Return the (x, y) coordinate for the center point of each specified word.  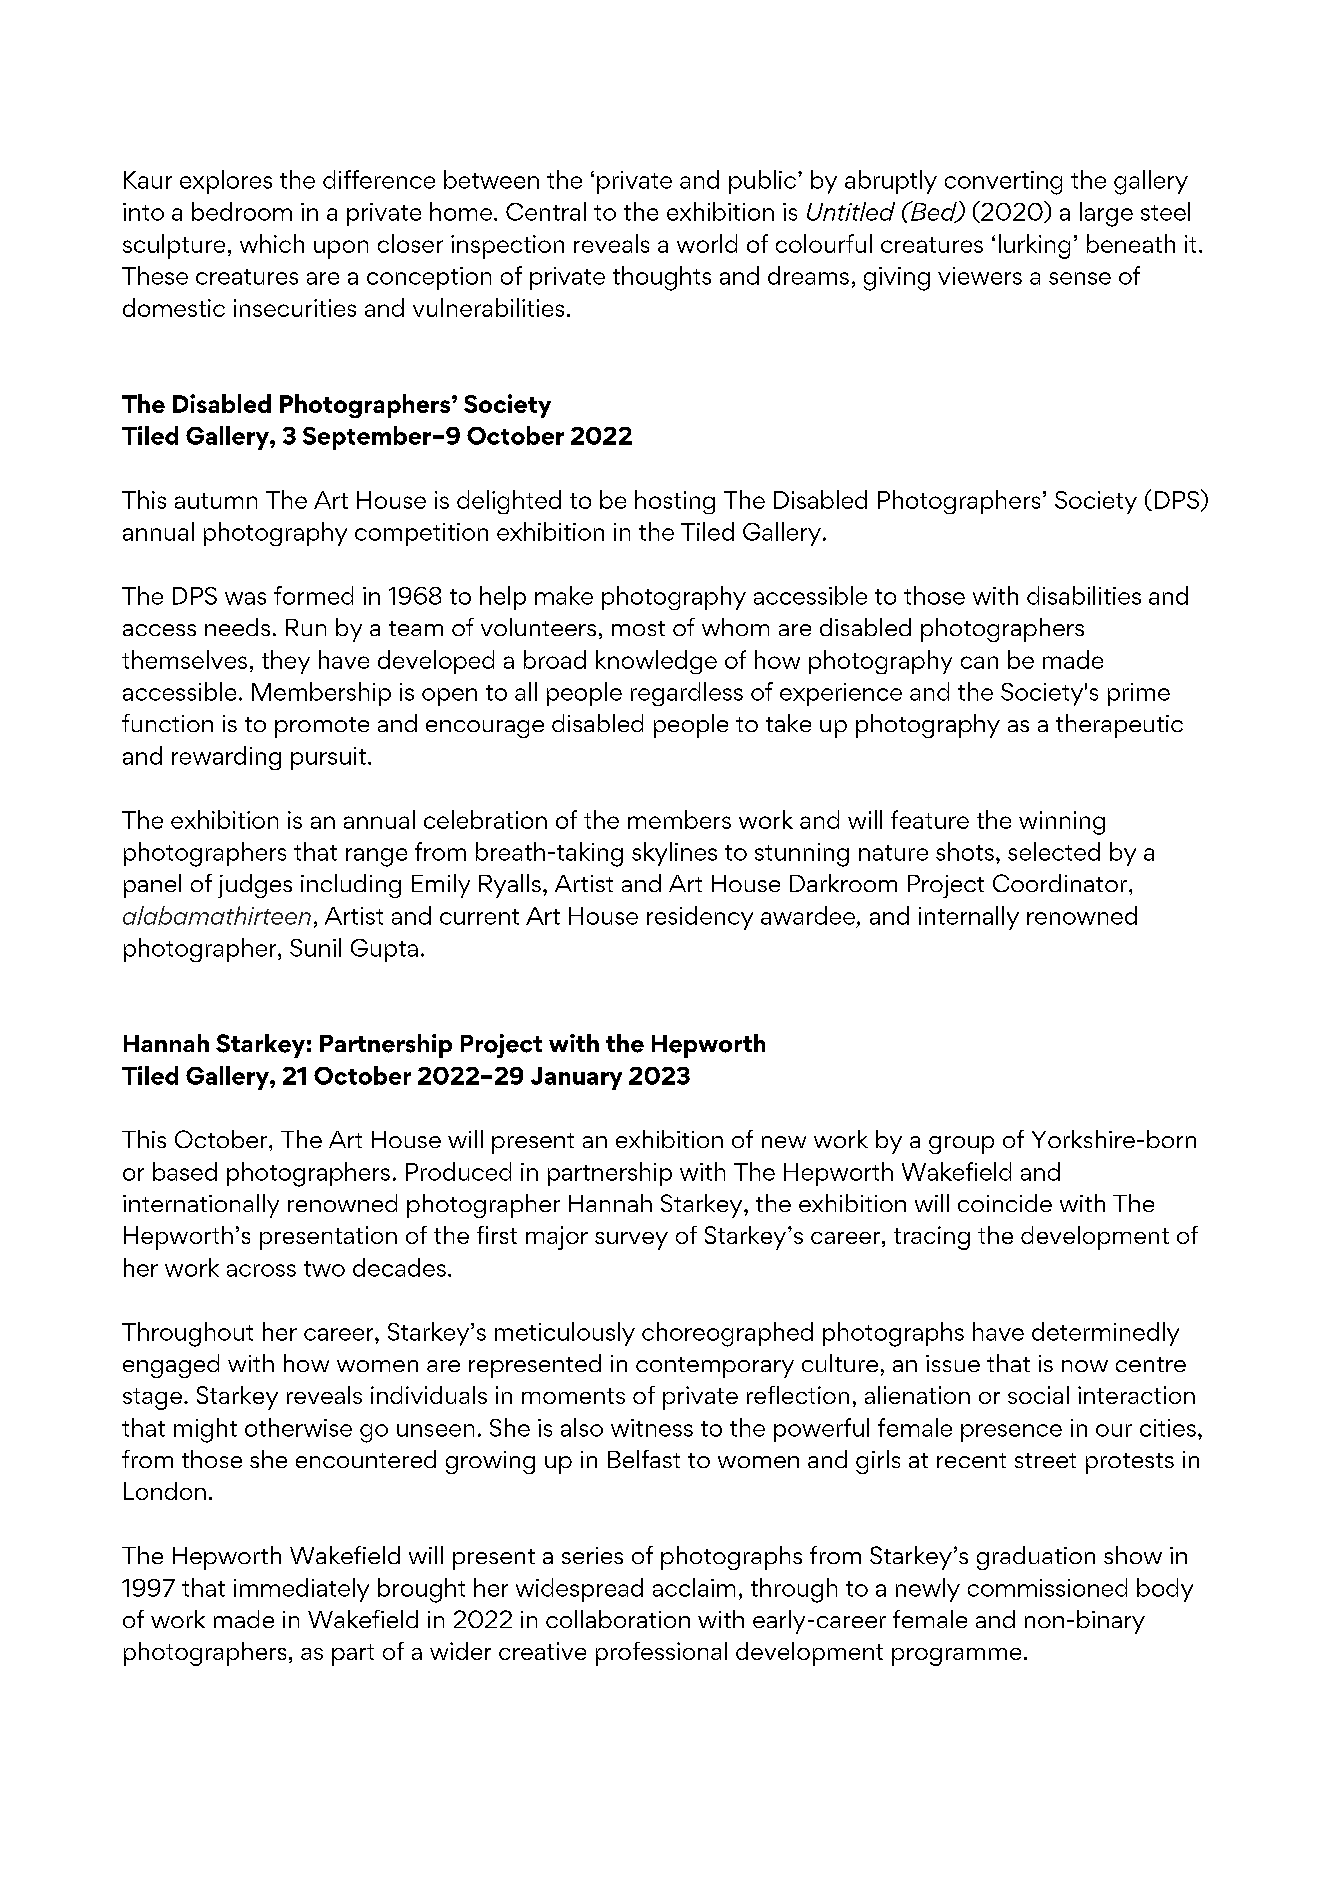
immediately (301, 1590)
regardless (687, 694)
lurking (1034, 246)
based (185, 1171)
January (576, 1078)
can (979, 662)
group (961, 1145)
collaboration (618, 1619)
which (272, 243)
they (286, 662)
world (707, 243)
